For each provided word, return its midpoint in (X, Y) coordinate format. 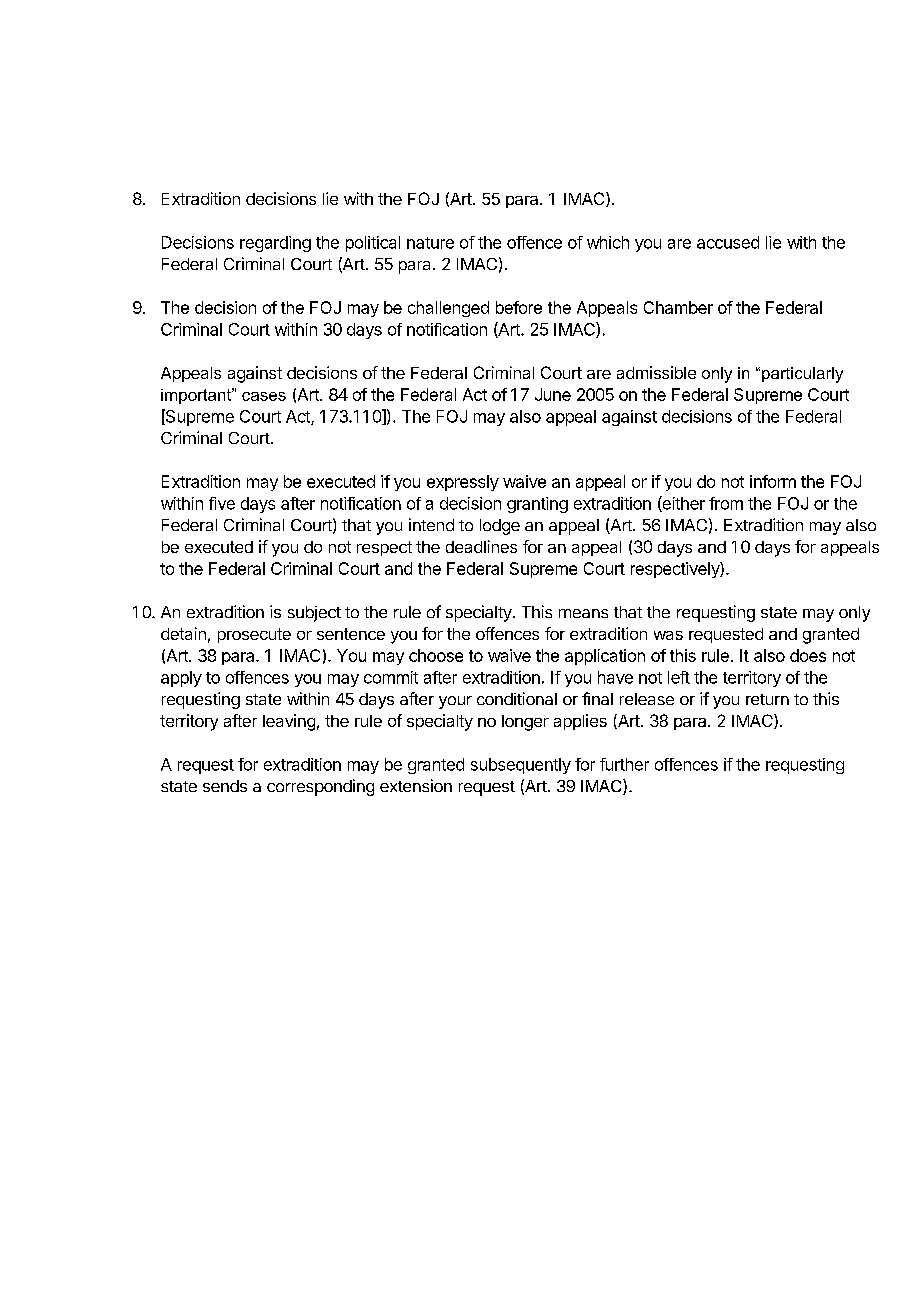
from (726, 503)
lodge (500, 527)
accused (728, 242)
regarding (275, 244)
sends (225, 786)
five (222, 503)
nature (430, 243)
